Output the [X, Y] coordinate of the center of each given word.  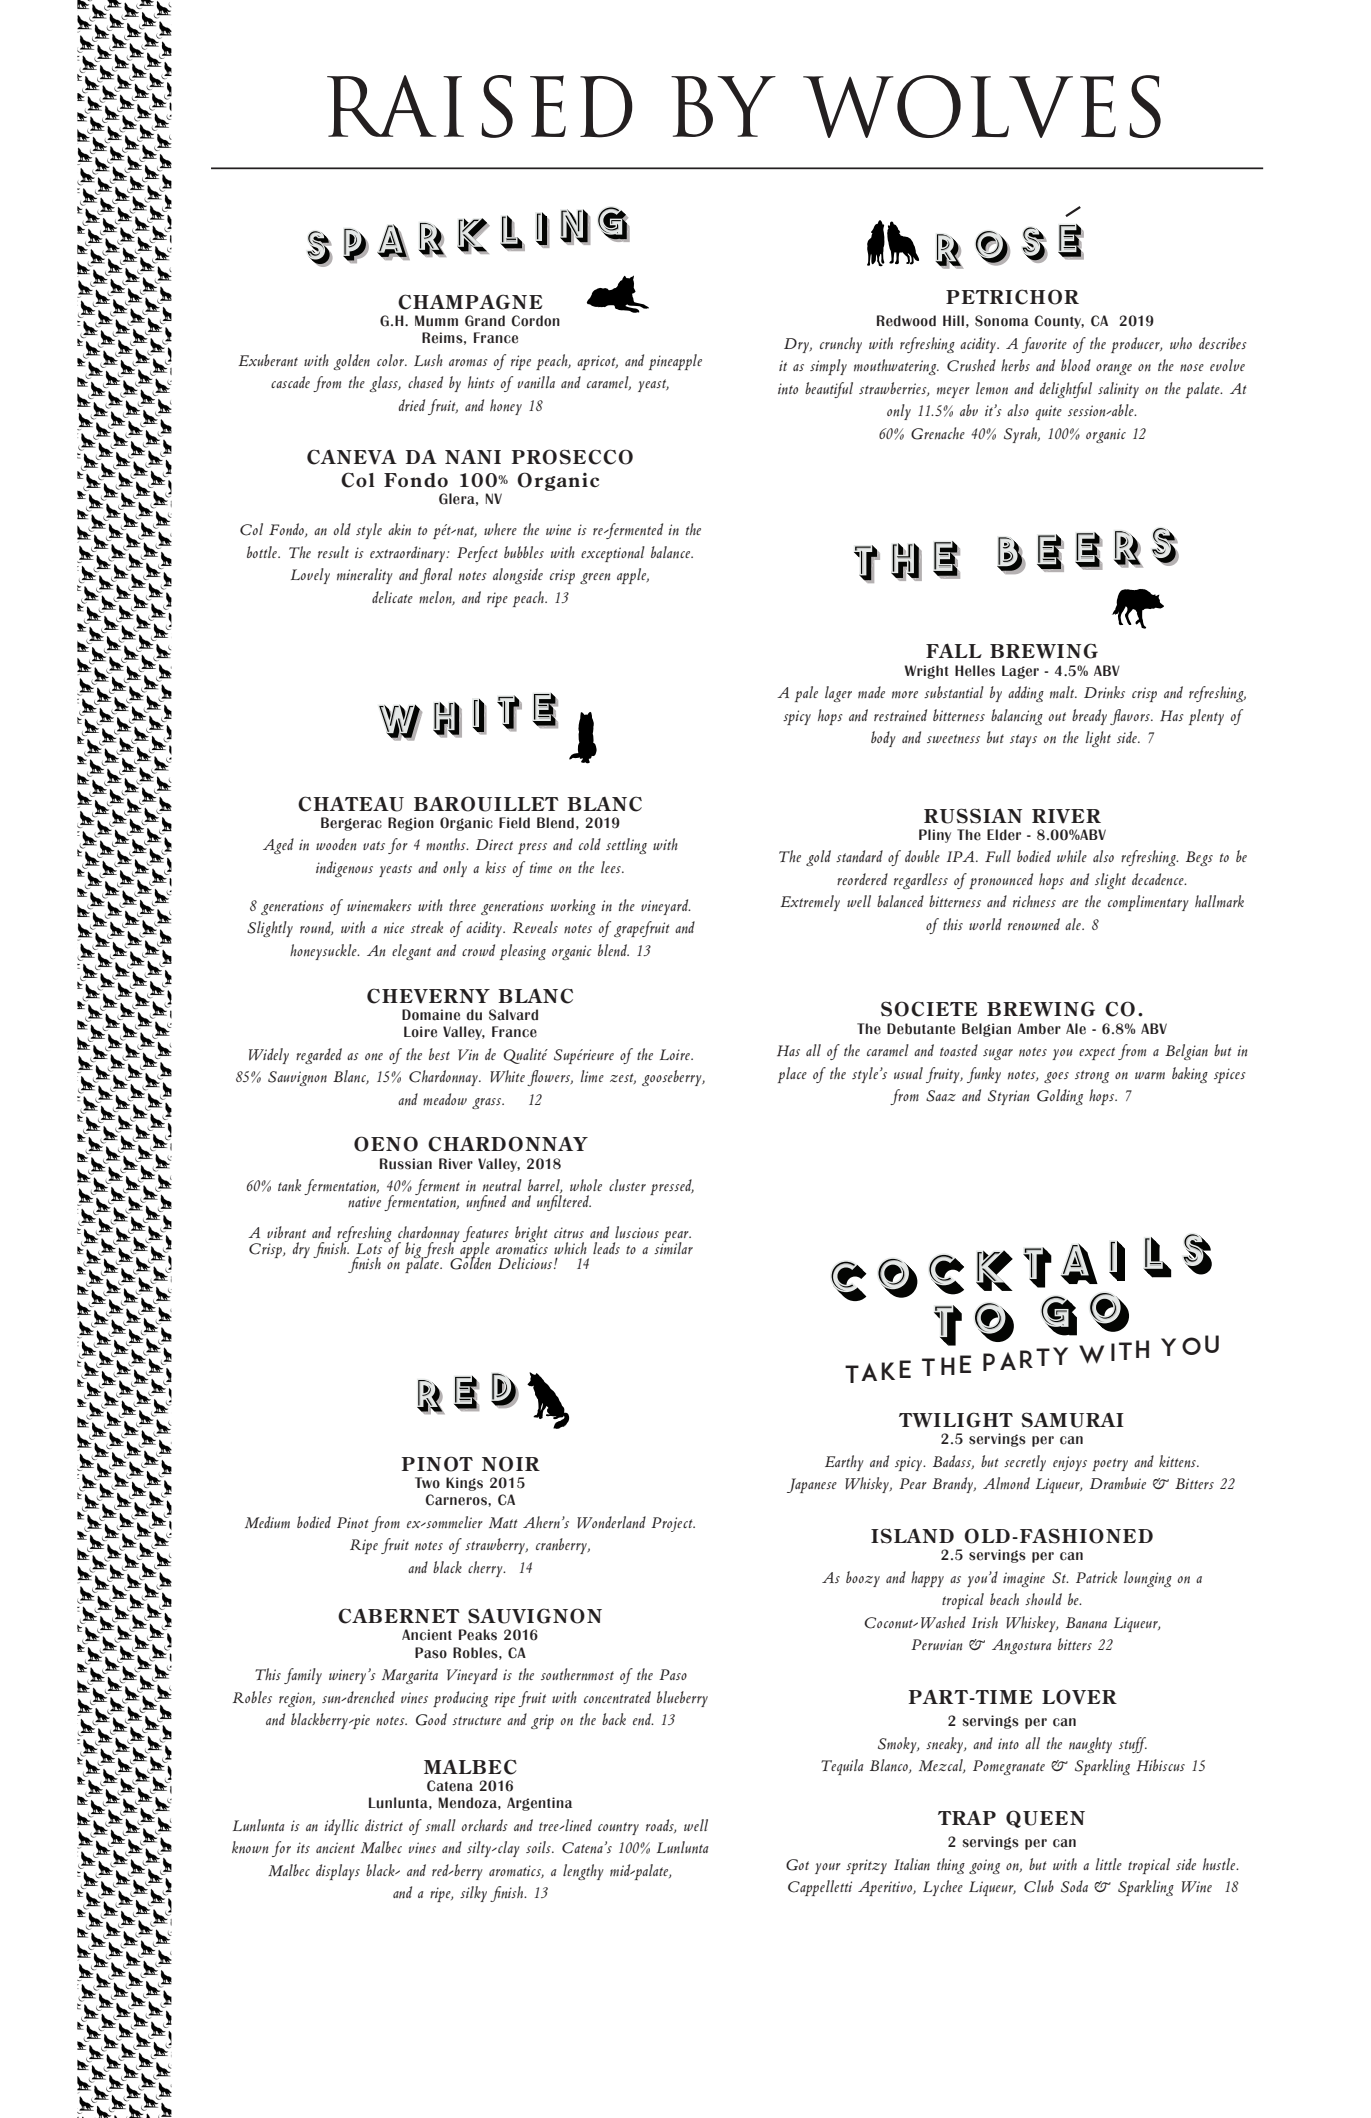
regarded [319, 1056]
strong [1092, 1076]
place [792, 1075]
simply [828, 367]
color [392, 360]
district [384, 1825]
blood [1076, 365]
